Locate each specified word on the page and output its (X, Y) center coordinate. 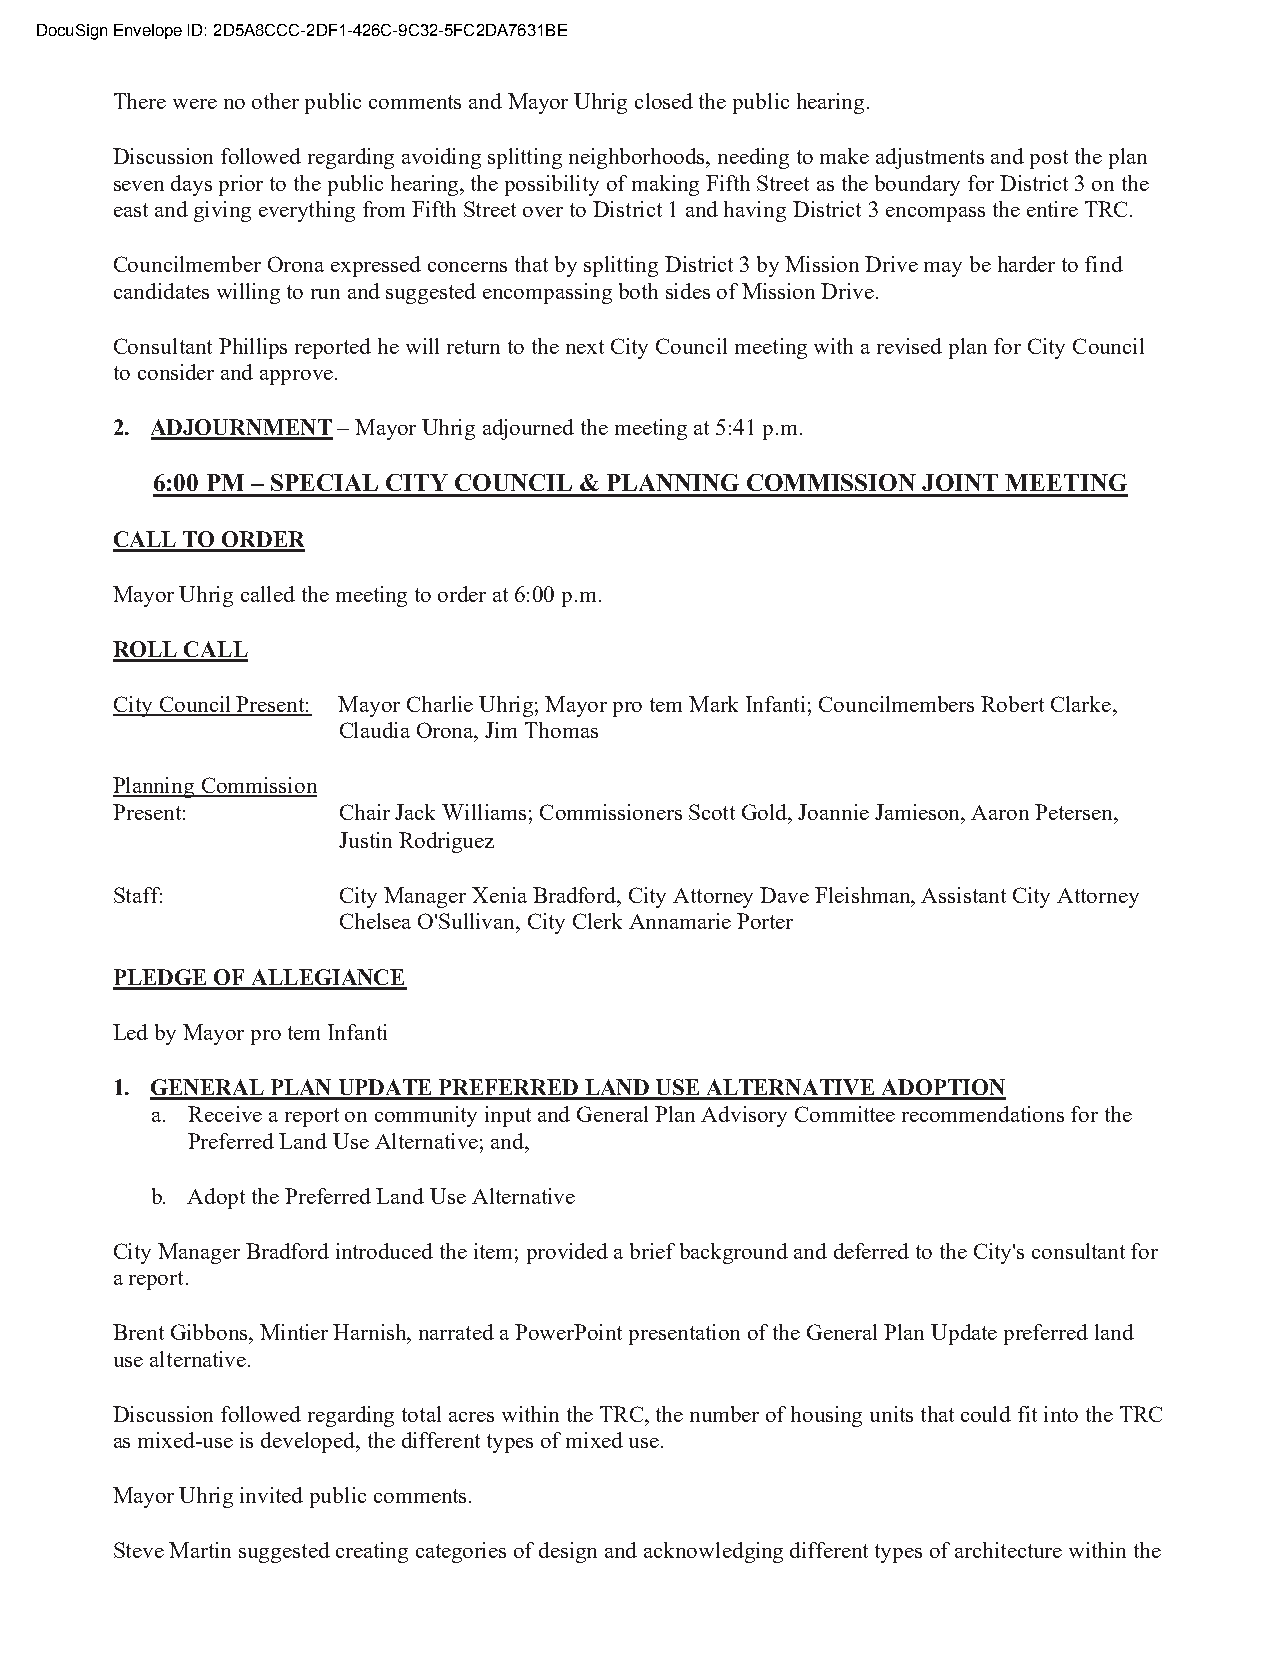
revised (909, 346)
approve (298, 377)
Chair (365, 812)
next (585, 347)
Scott (712, 812)
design (568, 1552)
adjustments (930, 158)
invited (271, 1495)
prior (241, 185)
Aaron (1000, 812)
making (665, 185)
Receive (225, 1114)
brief (652, 1251)
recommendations (983, 1114)
